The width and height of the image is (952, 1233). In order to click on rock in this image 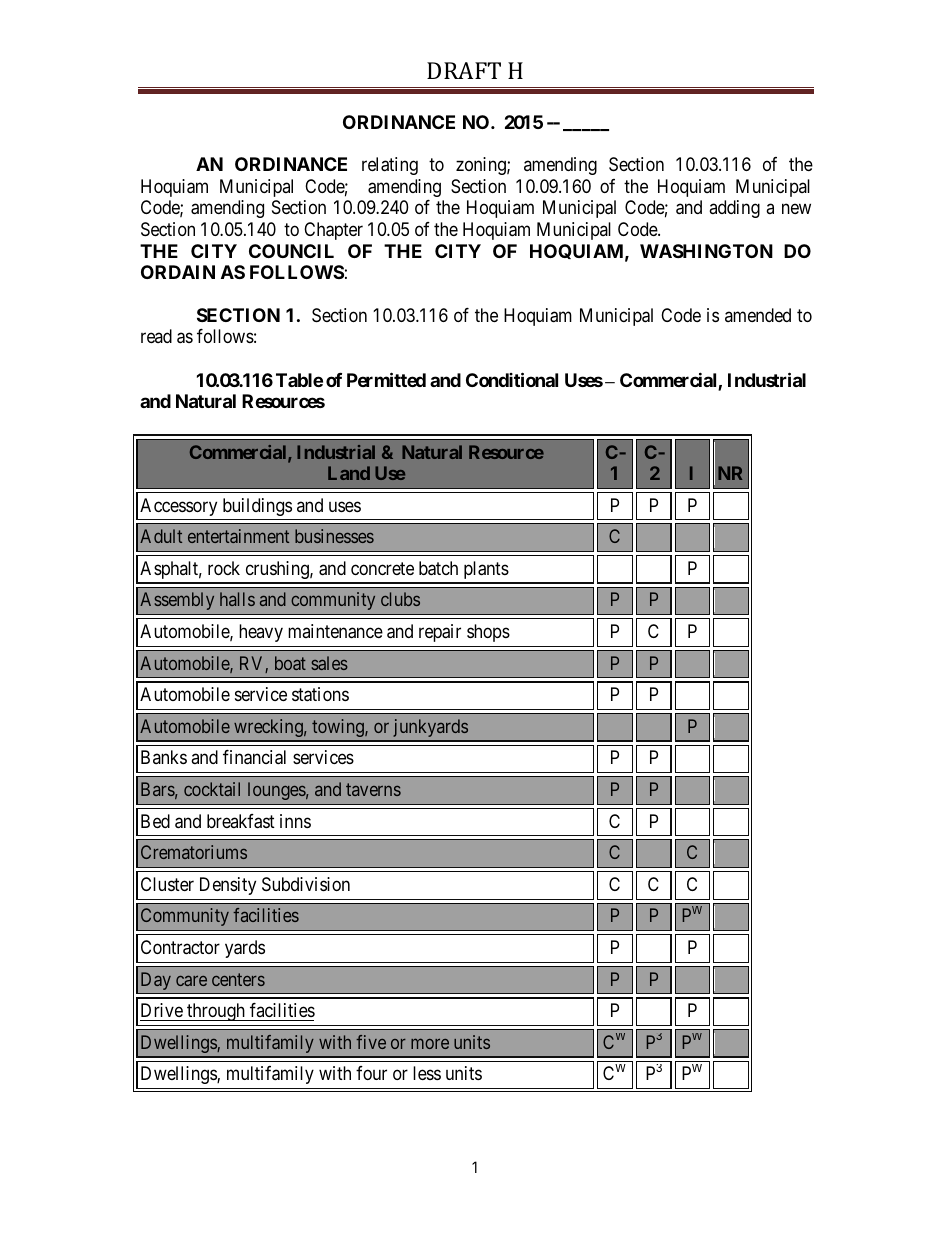, I will do `click(224, 568)`.
